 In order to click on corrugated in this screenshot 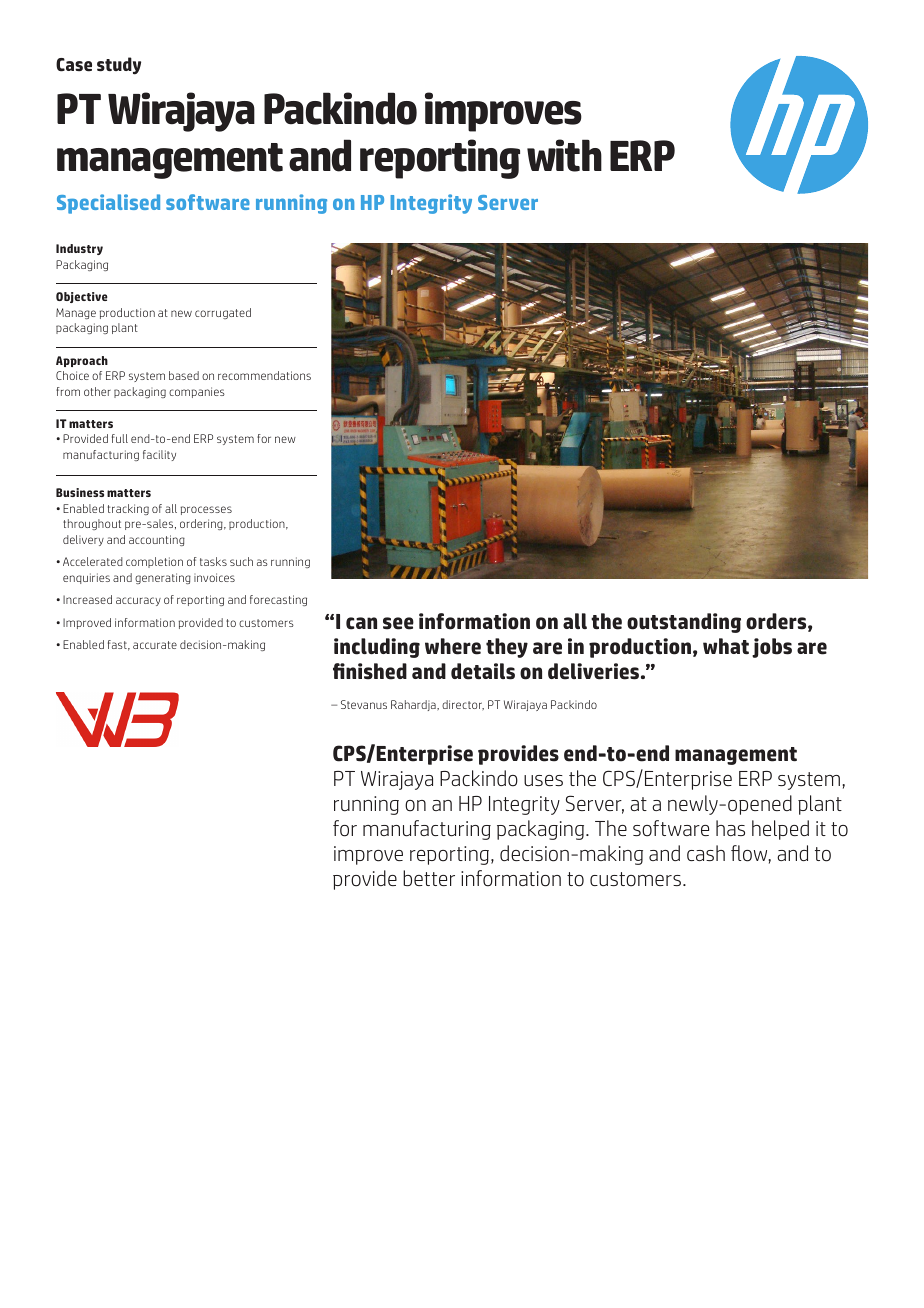, I will do `click(223, 313)`.
